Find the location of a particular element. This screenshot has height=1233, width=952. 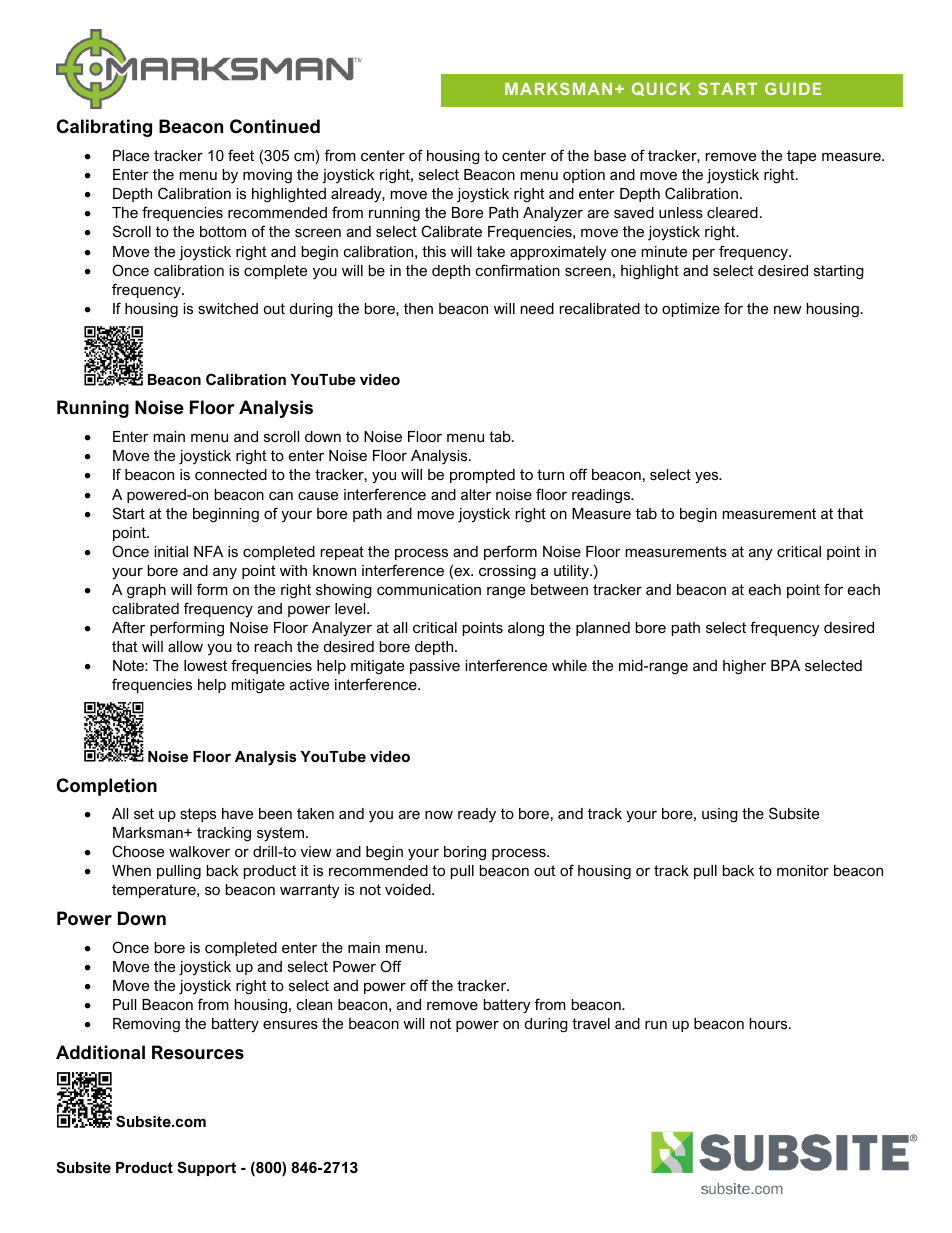

travel is located at coordinates (591, 1023).
